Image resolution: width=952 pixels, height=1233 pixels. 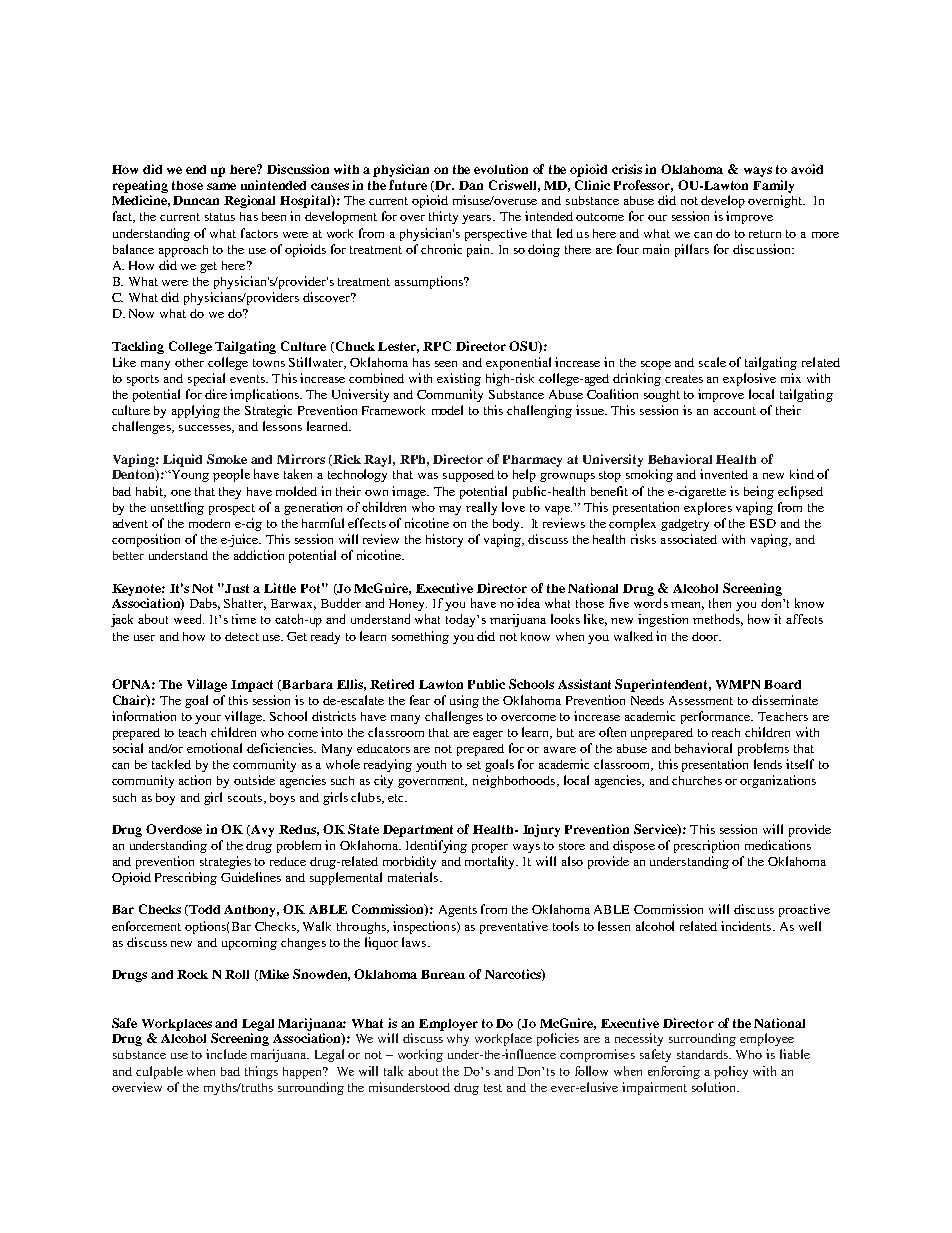 What do you see at coordinates (196, 200) in the document?
I see `Duncan` at bounding box center [196, 200].
